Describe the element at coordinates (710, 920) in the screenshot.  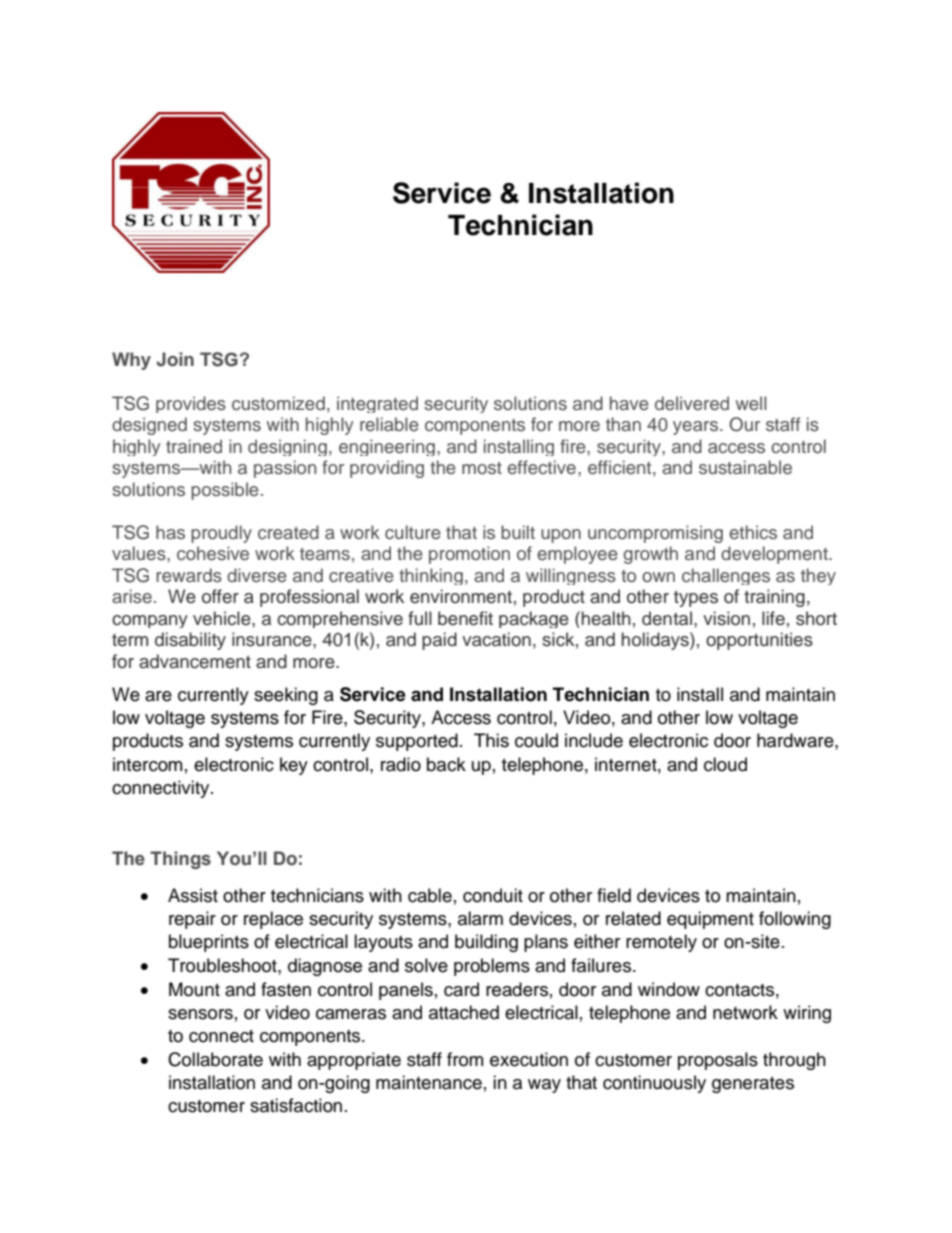
I see `equipment` at that location.
